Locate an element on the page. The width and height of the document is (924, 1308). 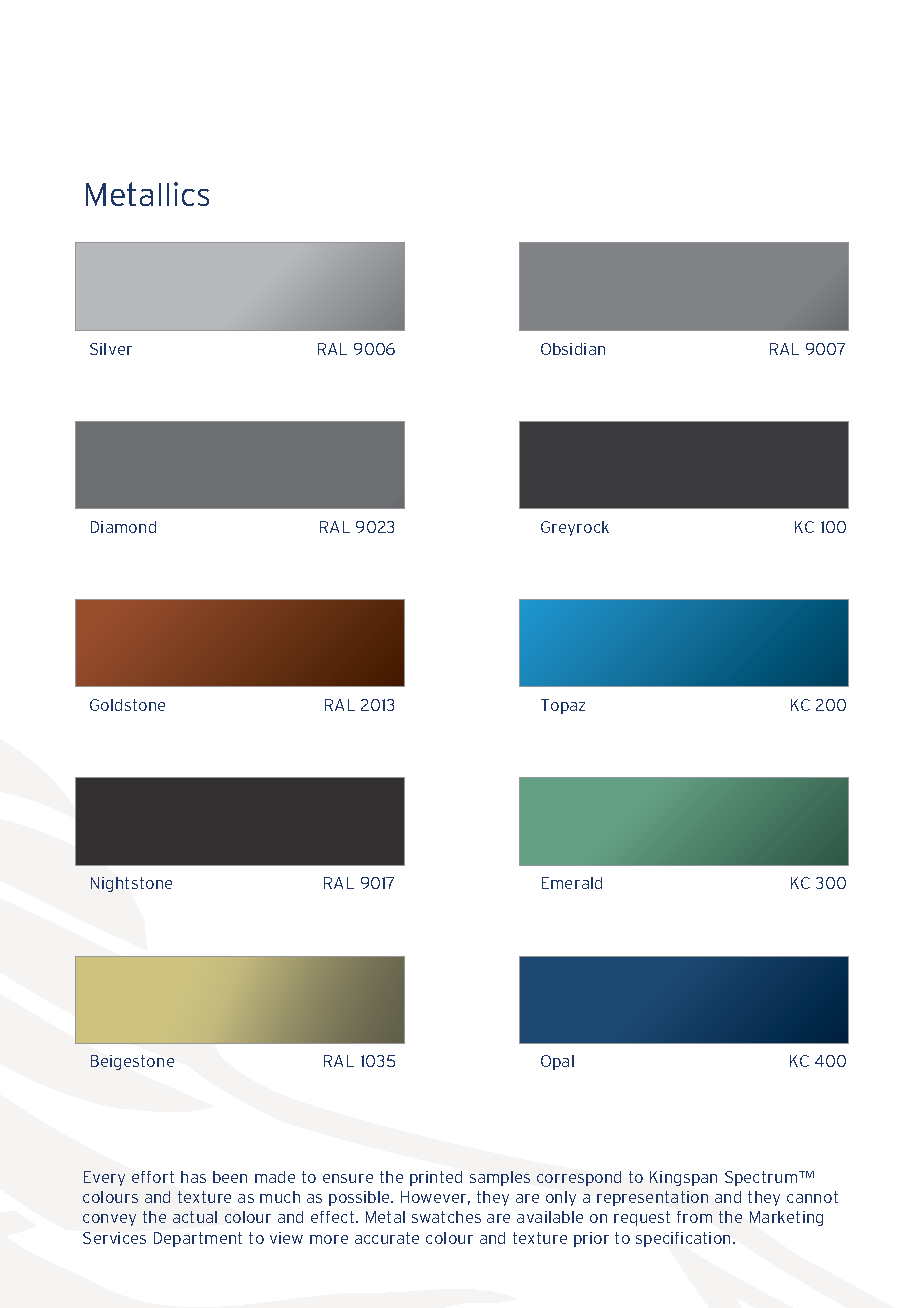
from is located at coordinates (694, 1217).
